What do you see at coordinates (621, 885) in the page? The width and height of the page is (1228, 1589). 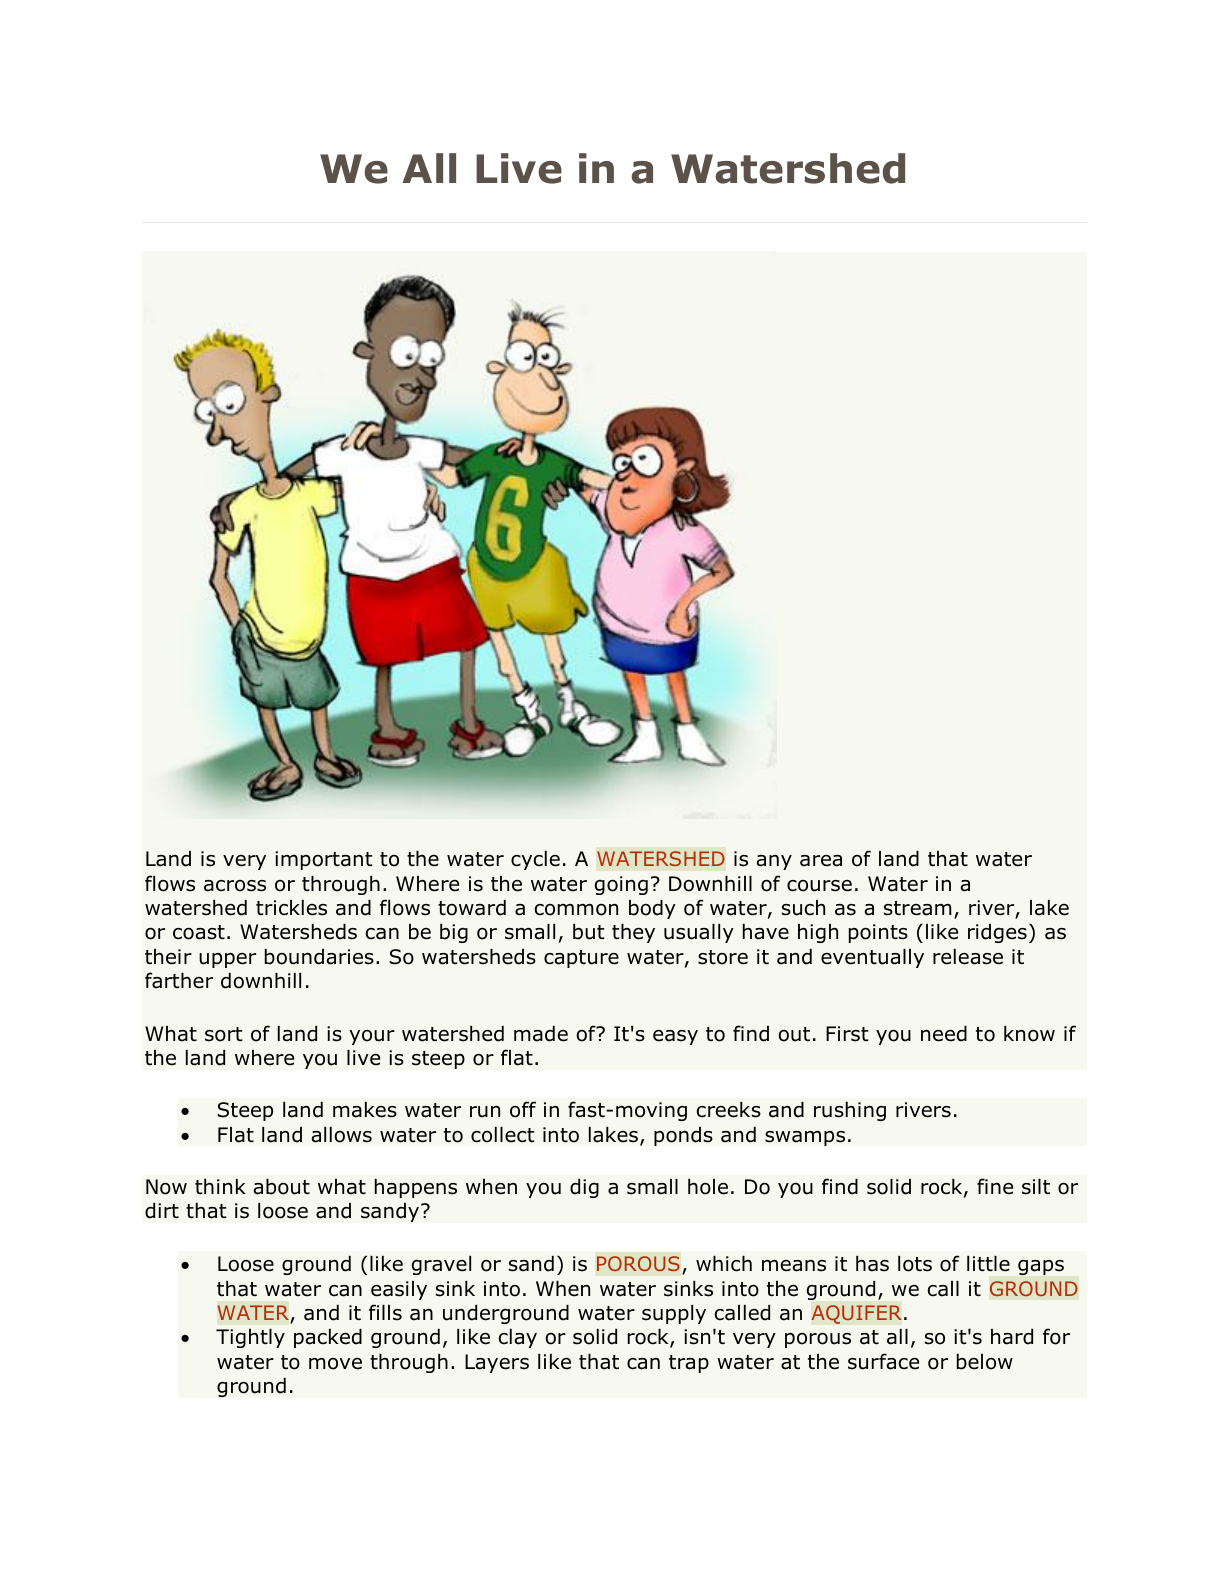 I see `going` at bounding box center [621, 885].
